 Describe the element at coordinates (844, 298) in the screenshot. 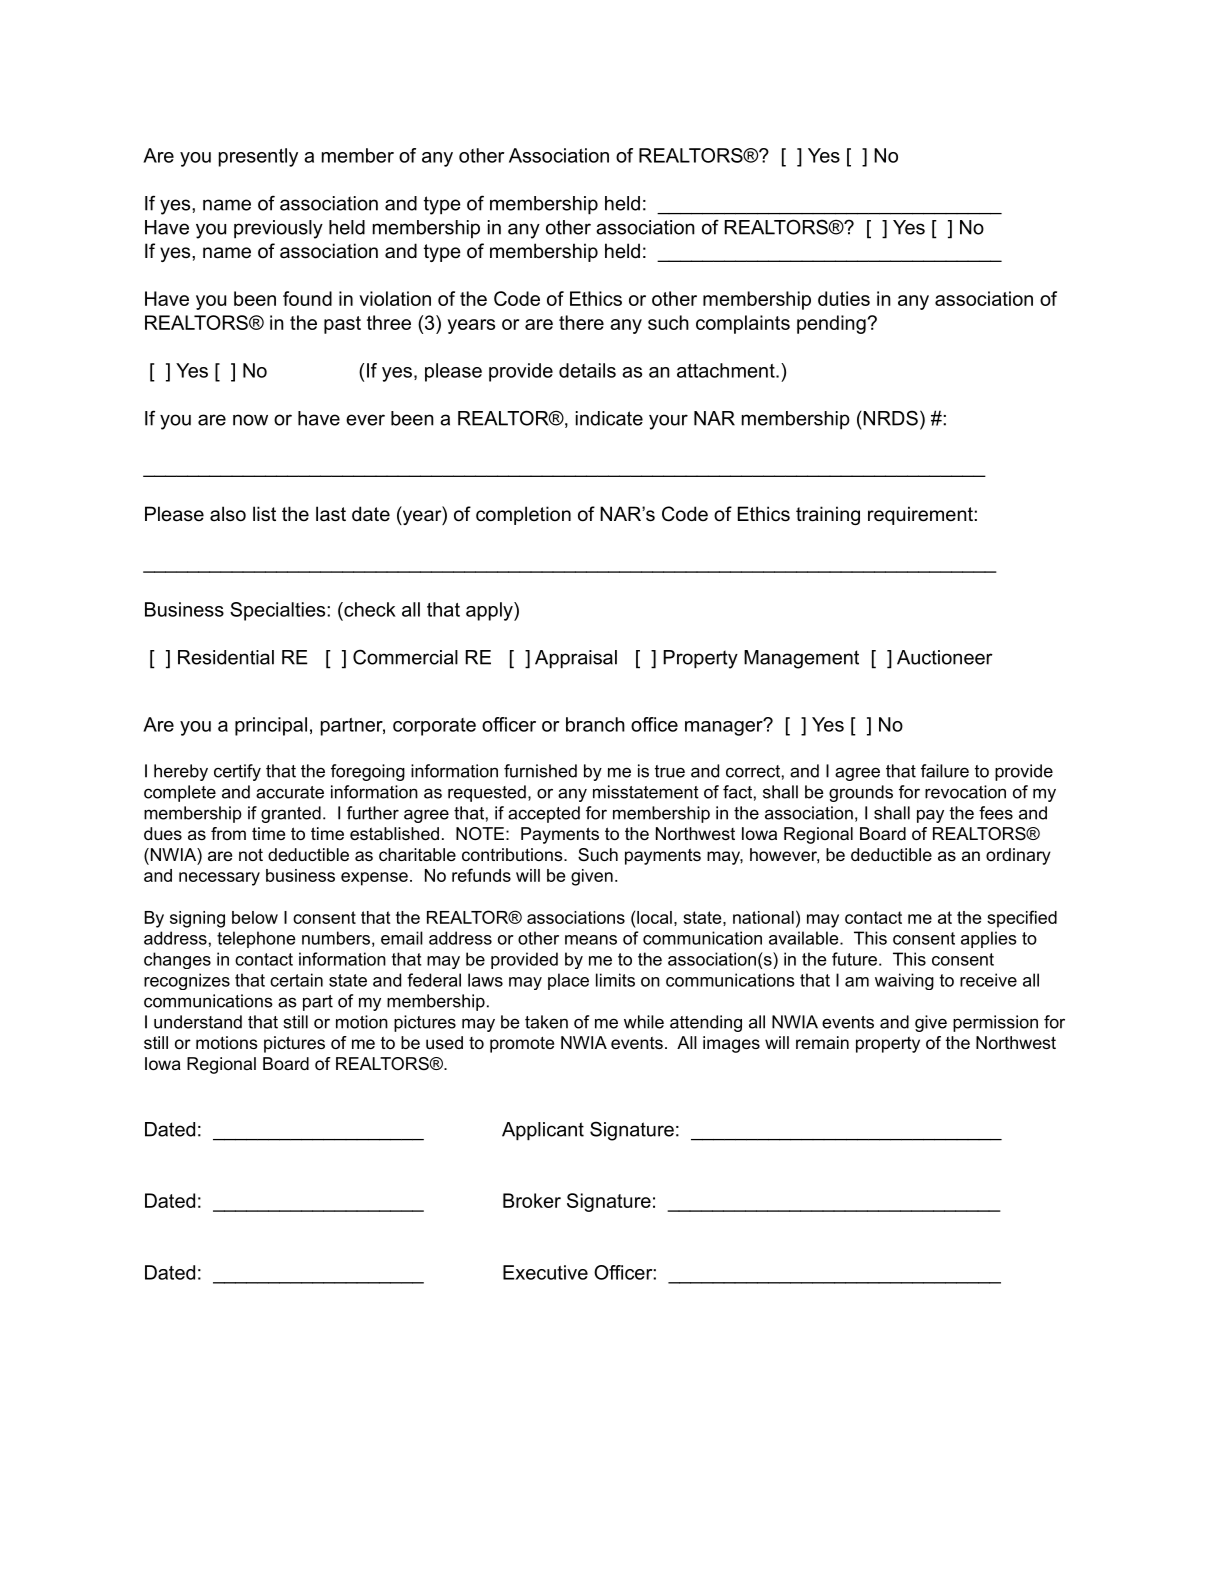

I see `duties` at that location.
